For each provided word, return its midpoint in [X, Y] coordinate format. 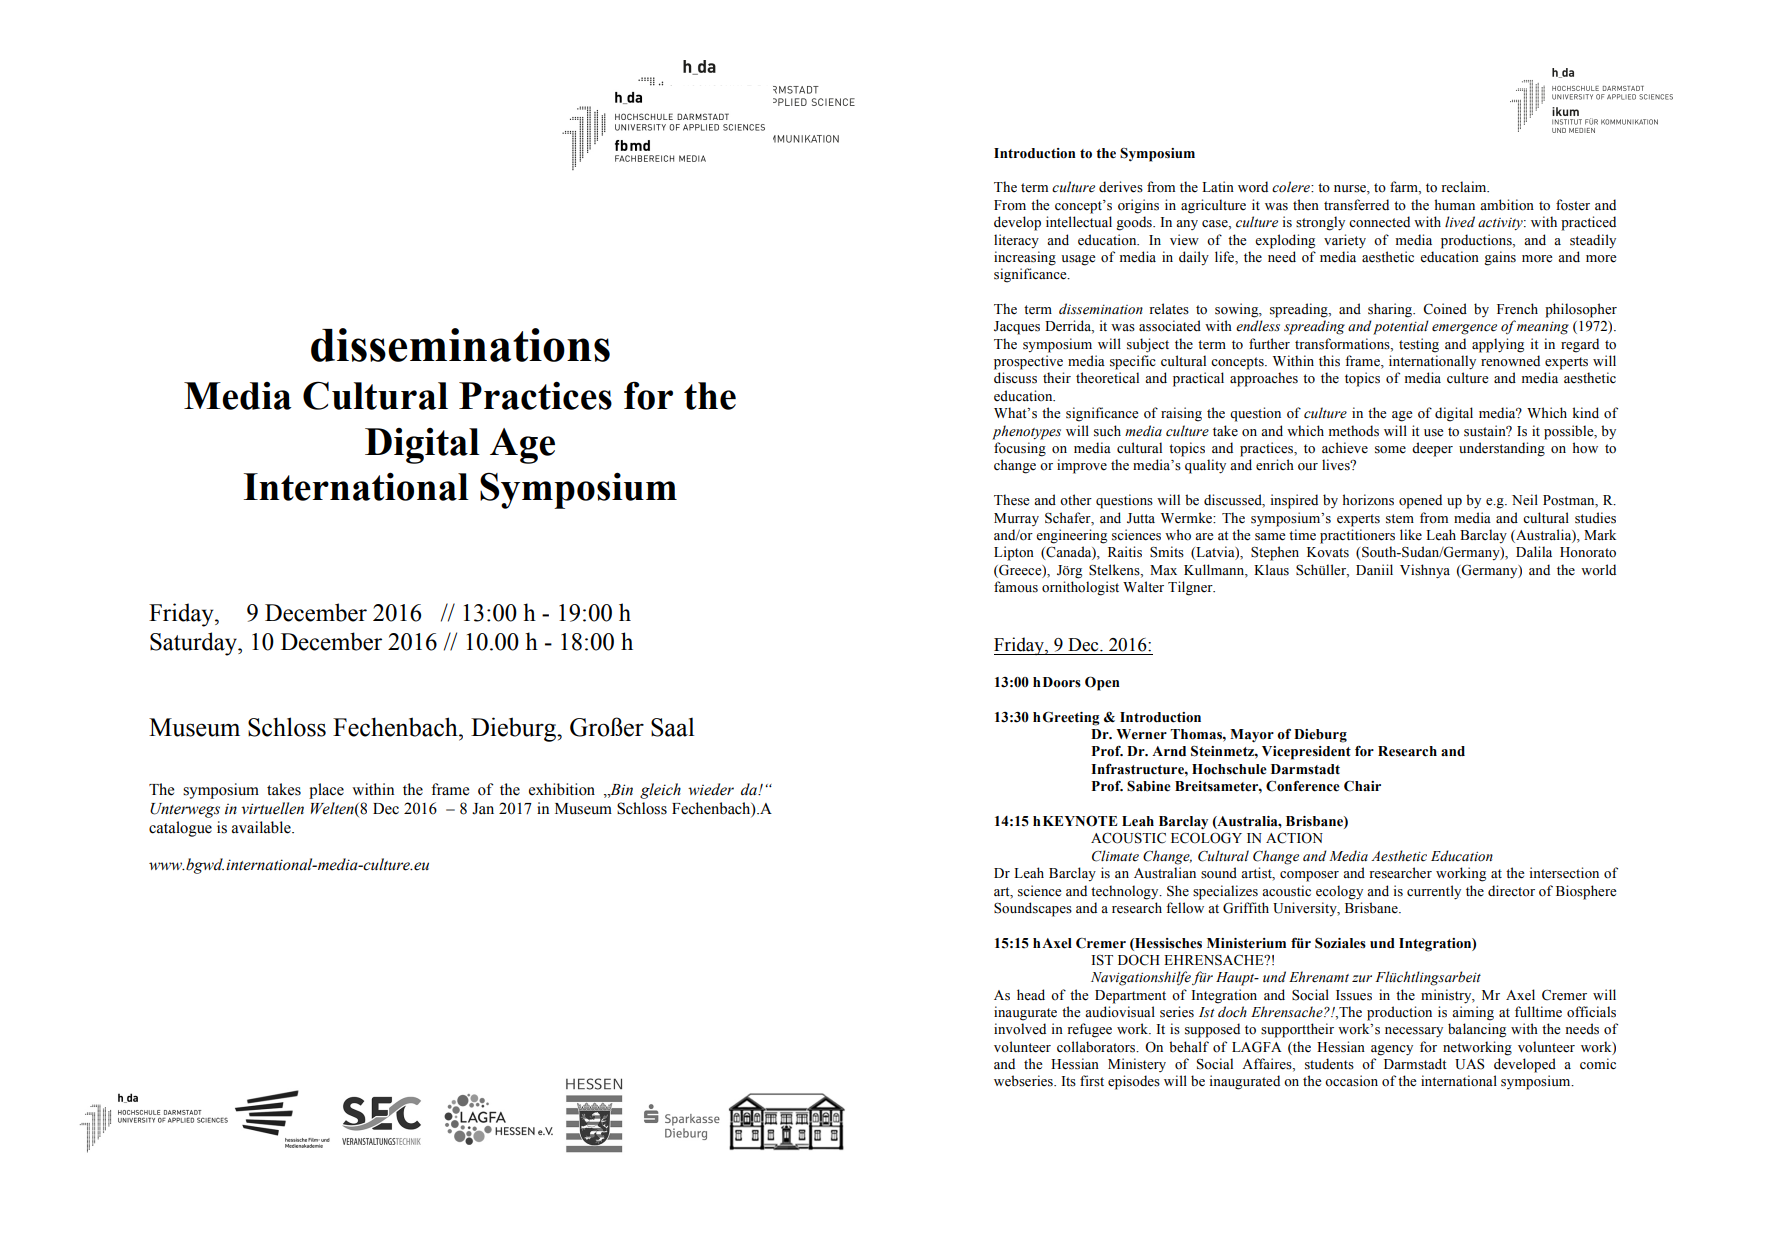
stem [1400, 519]
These [1012, 500]
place [326, 791]
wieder [711, 789]
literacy [1016, 241]
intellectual [1079, 222]
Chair [1362, 786]
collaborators [1097, 1047]
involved [1020, 1029]
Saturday [194, 644]
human [1455, 204]
